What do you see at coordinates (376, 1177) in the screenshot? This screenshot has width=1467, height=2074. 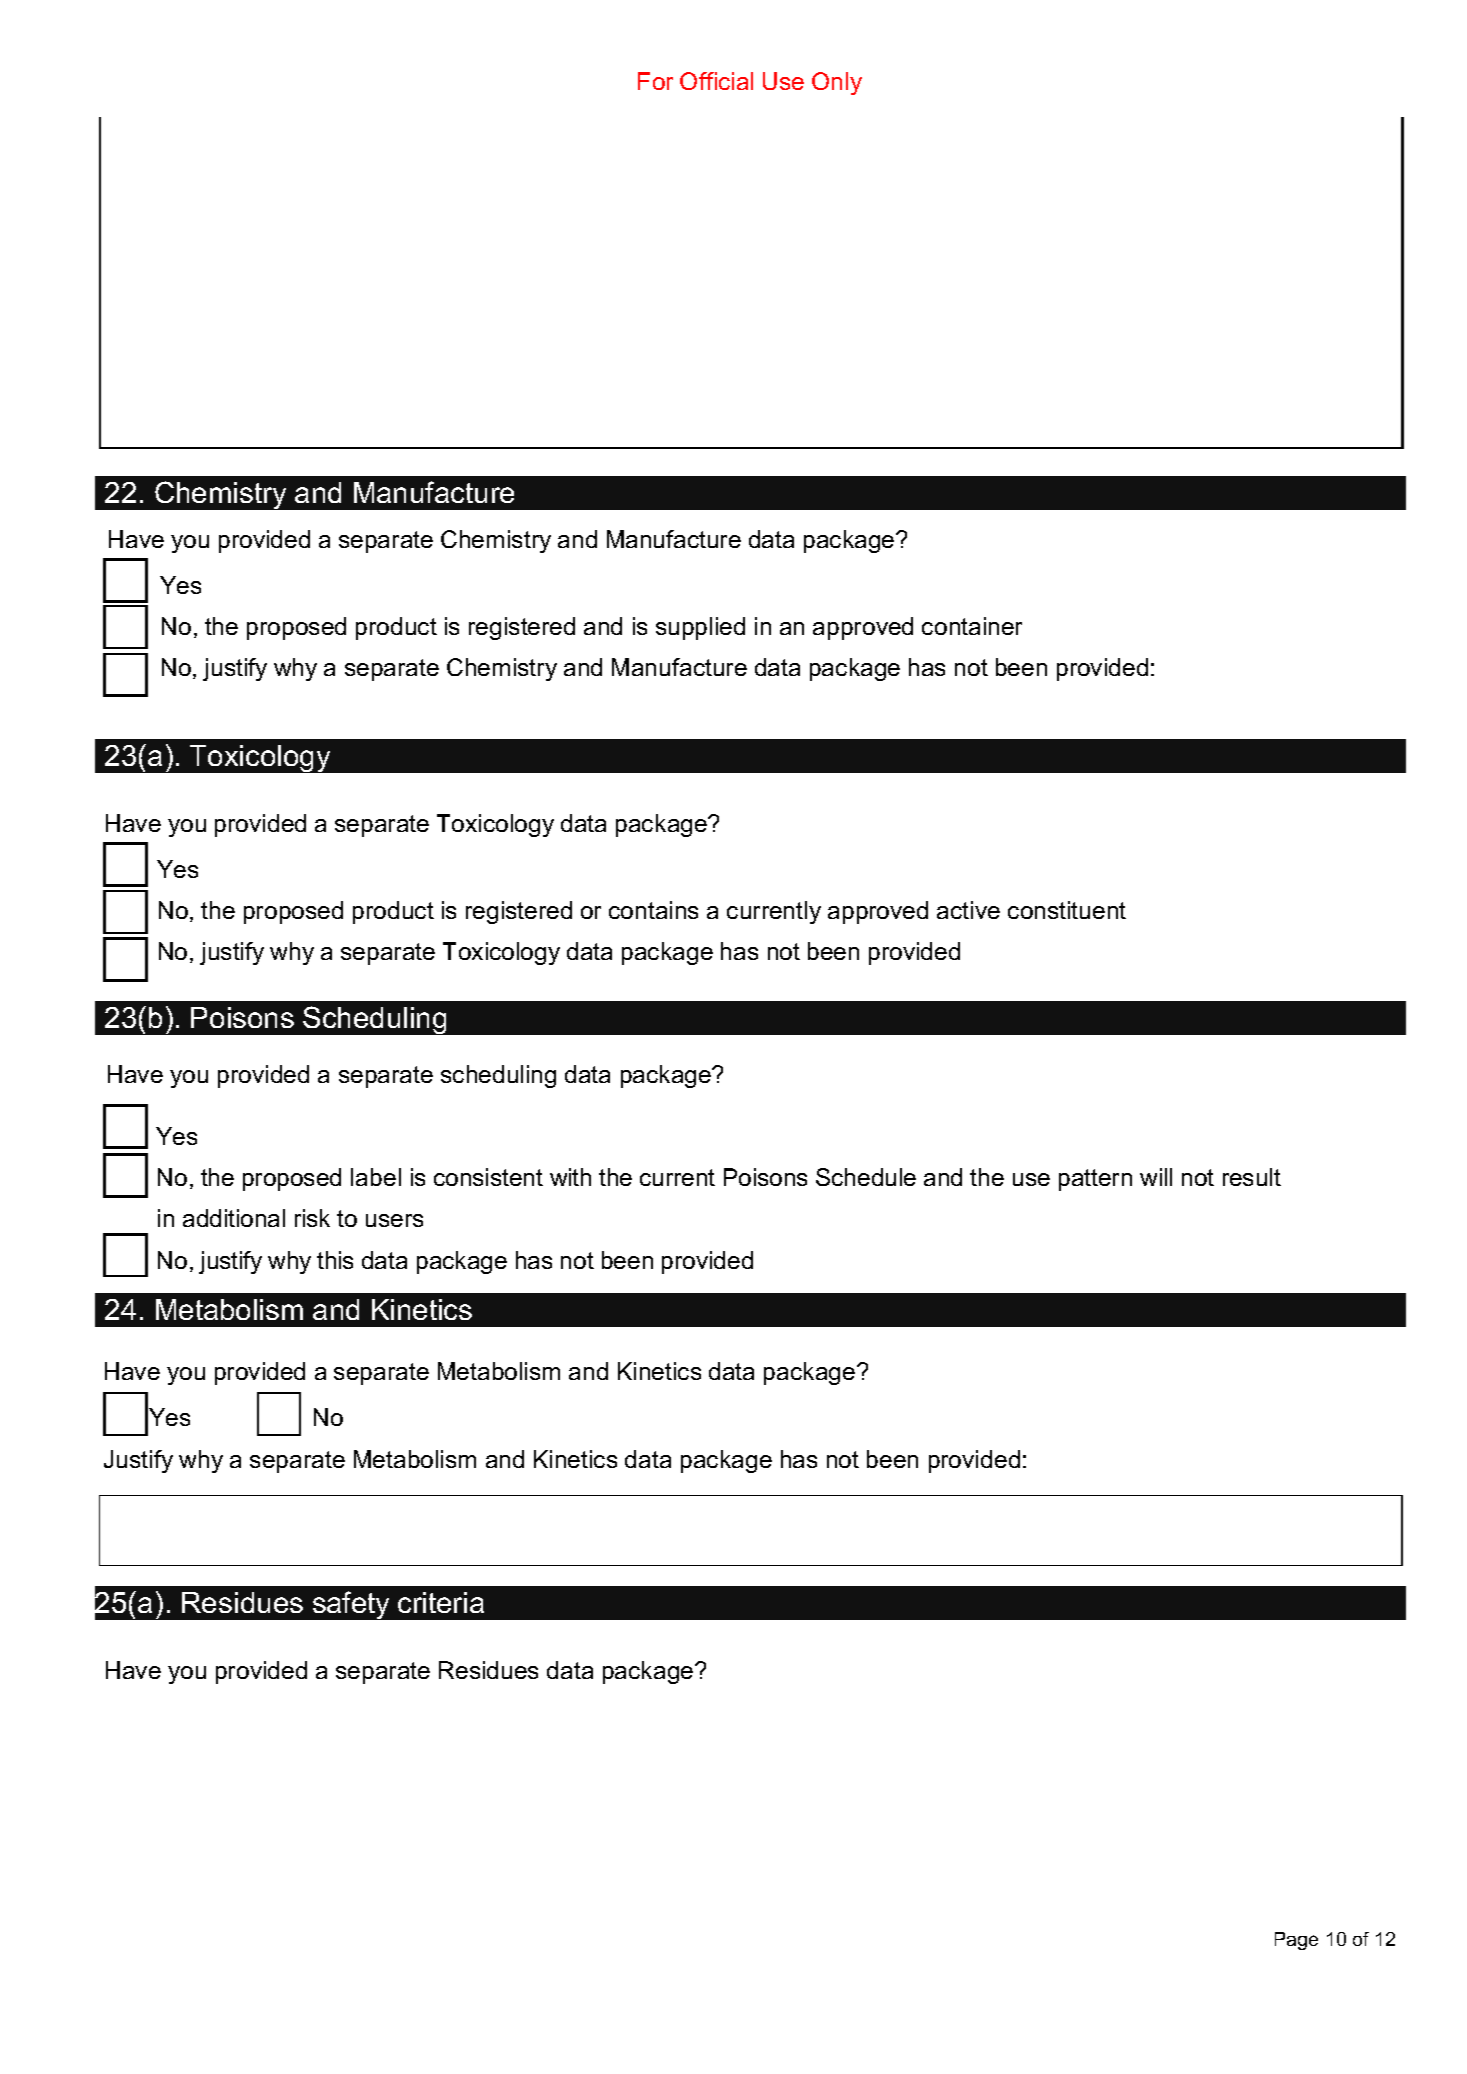 I see `label` at bounding box center [376, 1177].
